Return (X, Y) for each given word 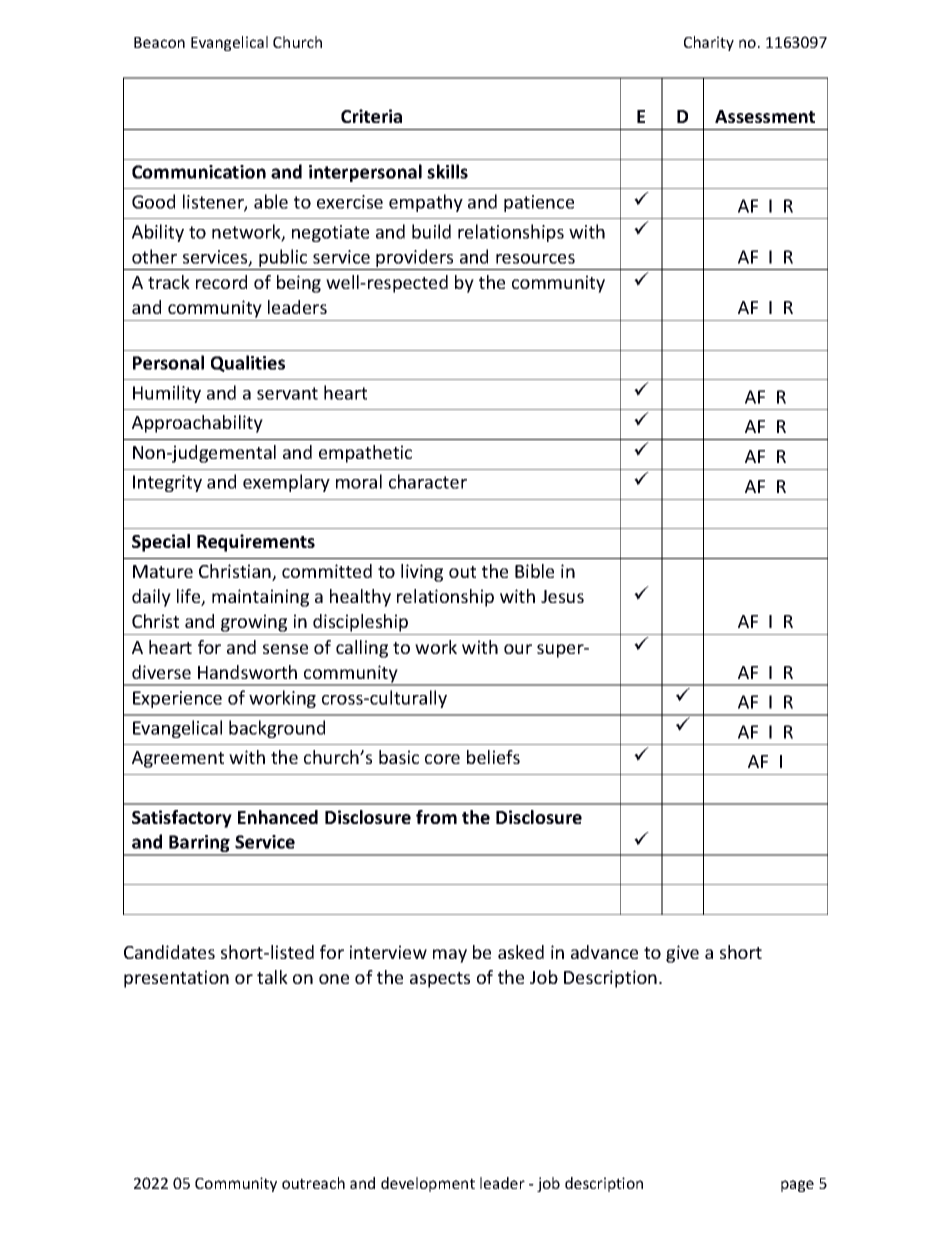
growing (254, 623)
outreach (313, 1183)
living (422, 573)
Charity (709, 43)
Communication (199, 172)
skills (447, 171)
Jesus (562, 596)
